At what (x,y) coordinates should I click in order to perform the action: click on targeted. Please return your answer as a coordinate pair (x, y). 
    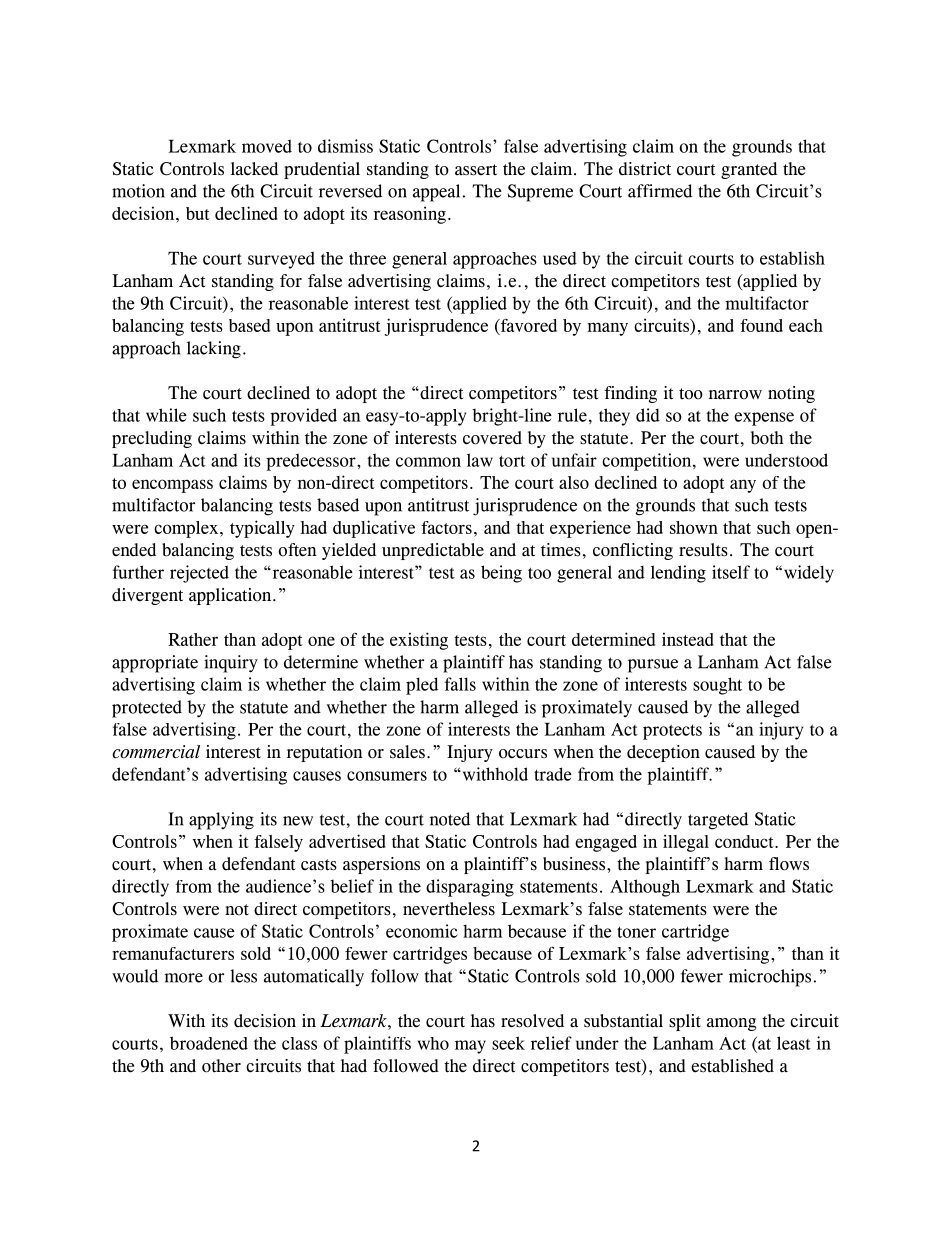
    Looking at the image, I should click on (718, 821).
